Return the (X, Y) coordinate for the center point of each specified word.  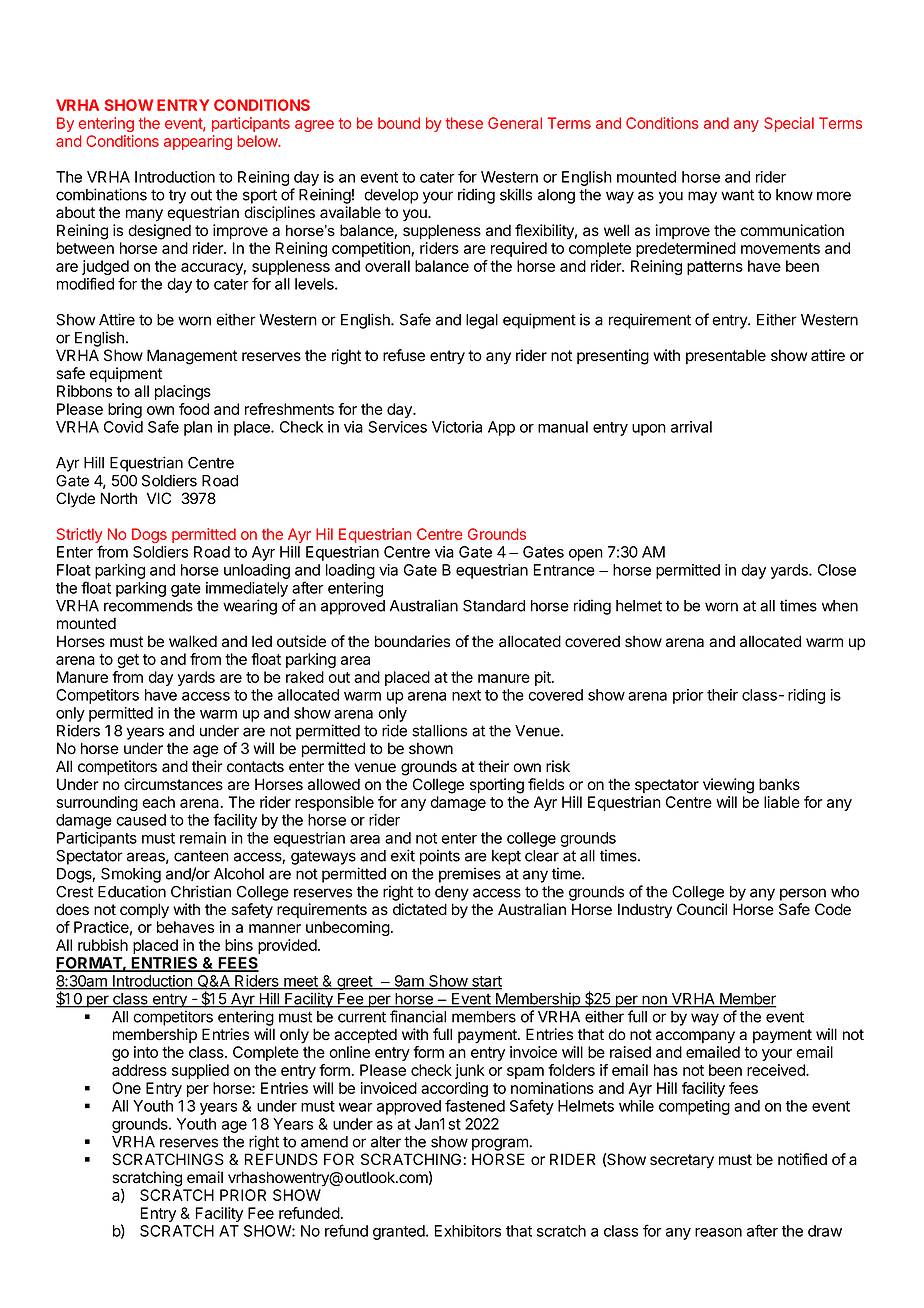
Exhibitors (468, 1231)
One (126, 1088)
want (737, 195)
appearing (198, 142)
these (464, 123)
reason (718, 1232)
